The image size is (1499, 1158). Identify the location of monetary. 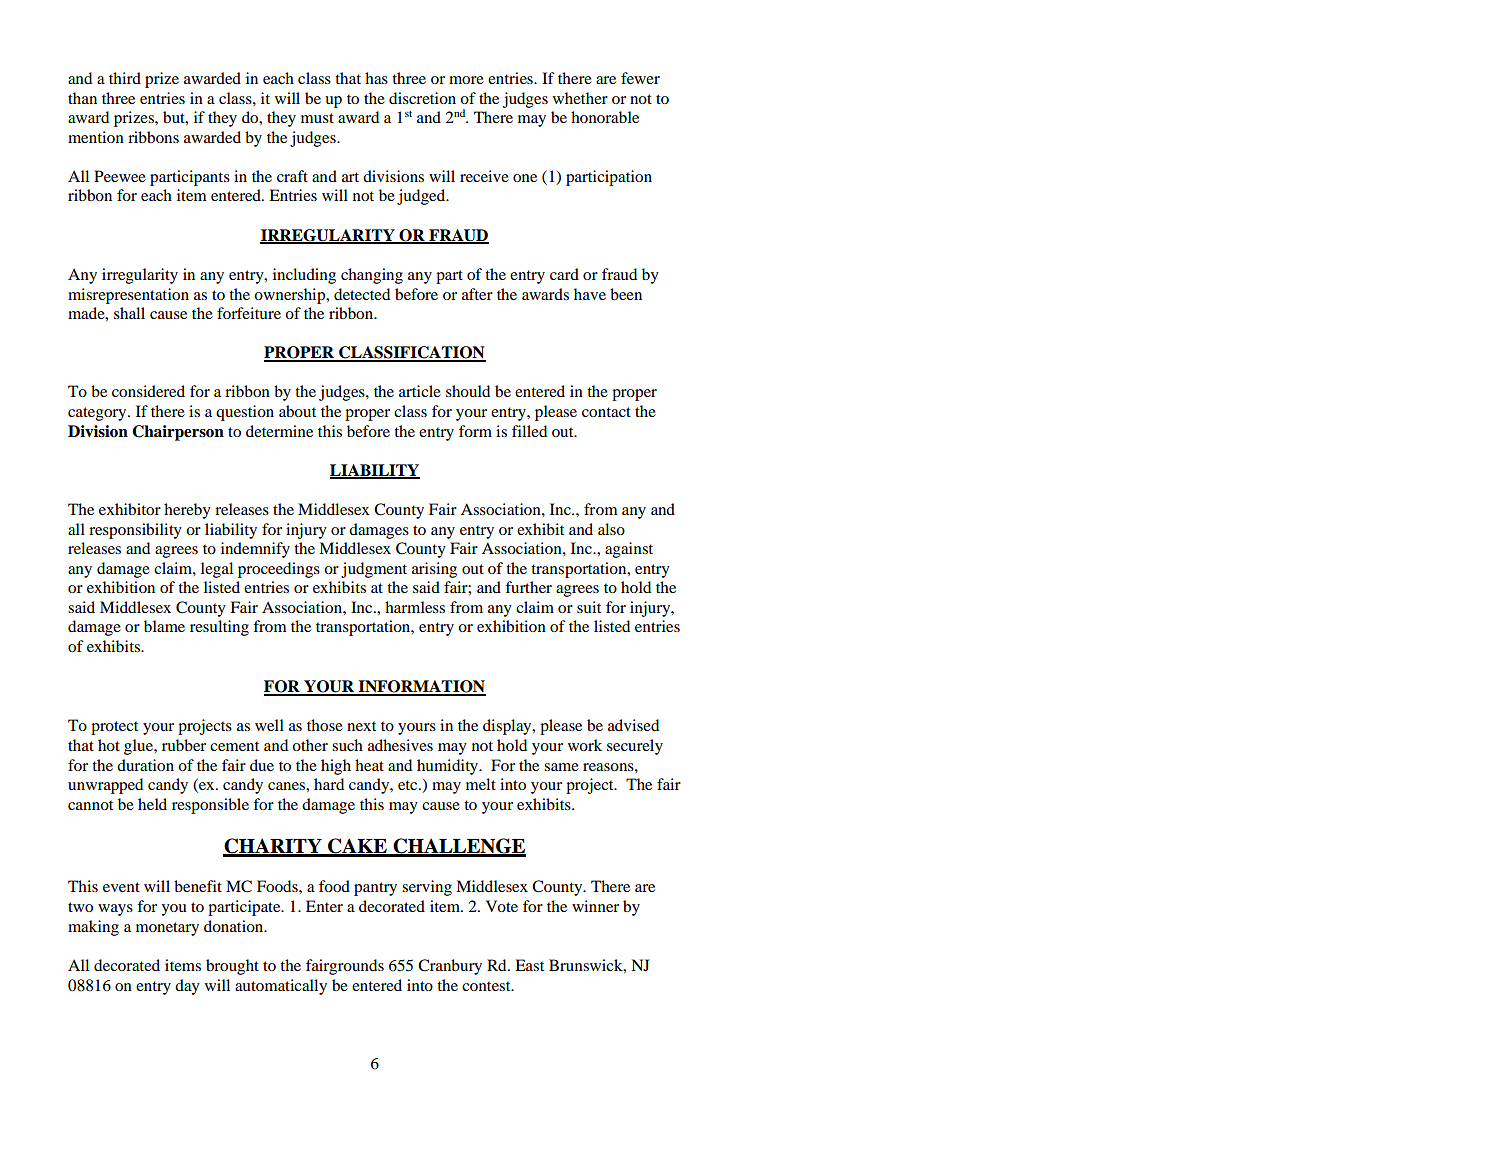
(167, 929).
